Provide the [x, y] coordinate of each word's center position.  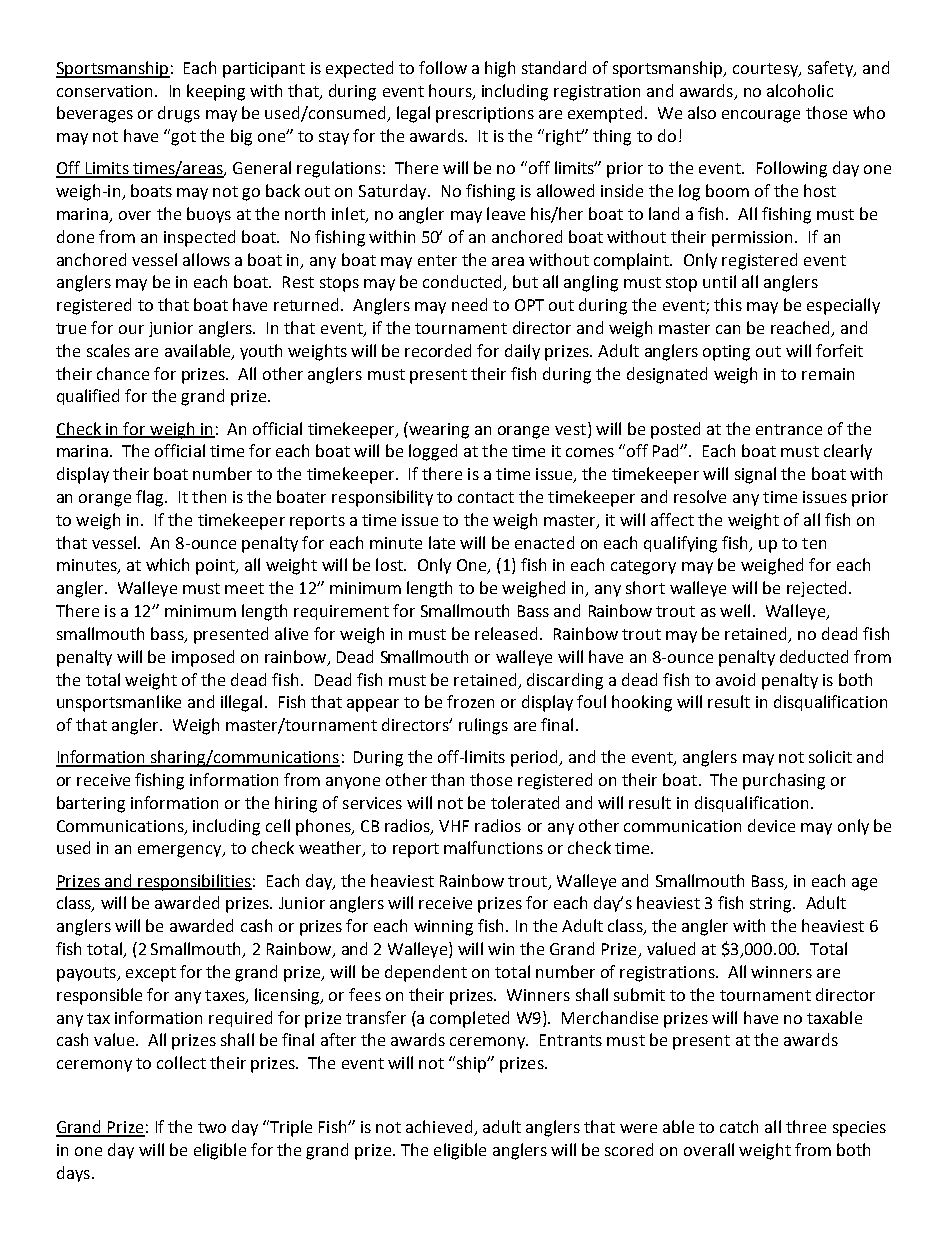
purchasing [784, 781]
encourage [761, 116]
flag [151, 498]
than [447, 779]
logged [433, 452]
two [212, 1127]
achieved [439, 1126]
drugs [179, 114]
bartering [91, 804]
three [806, 1126]
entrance [789, 429]
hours [451, 91]
